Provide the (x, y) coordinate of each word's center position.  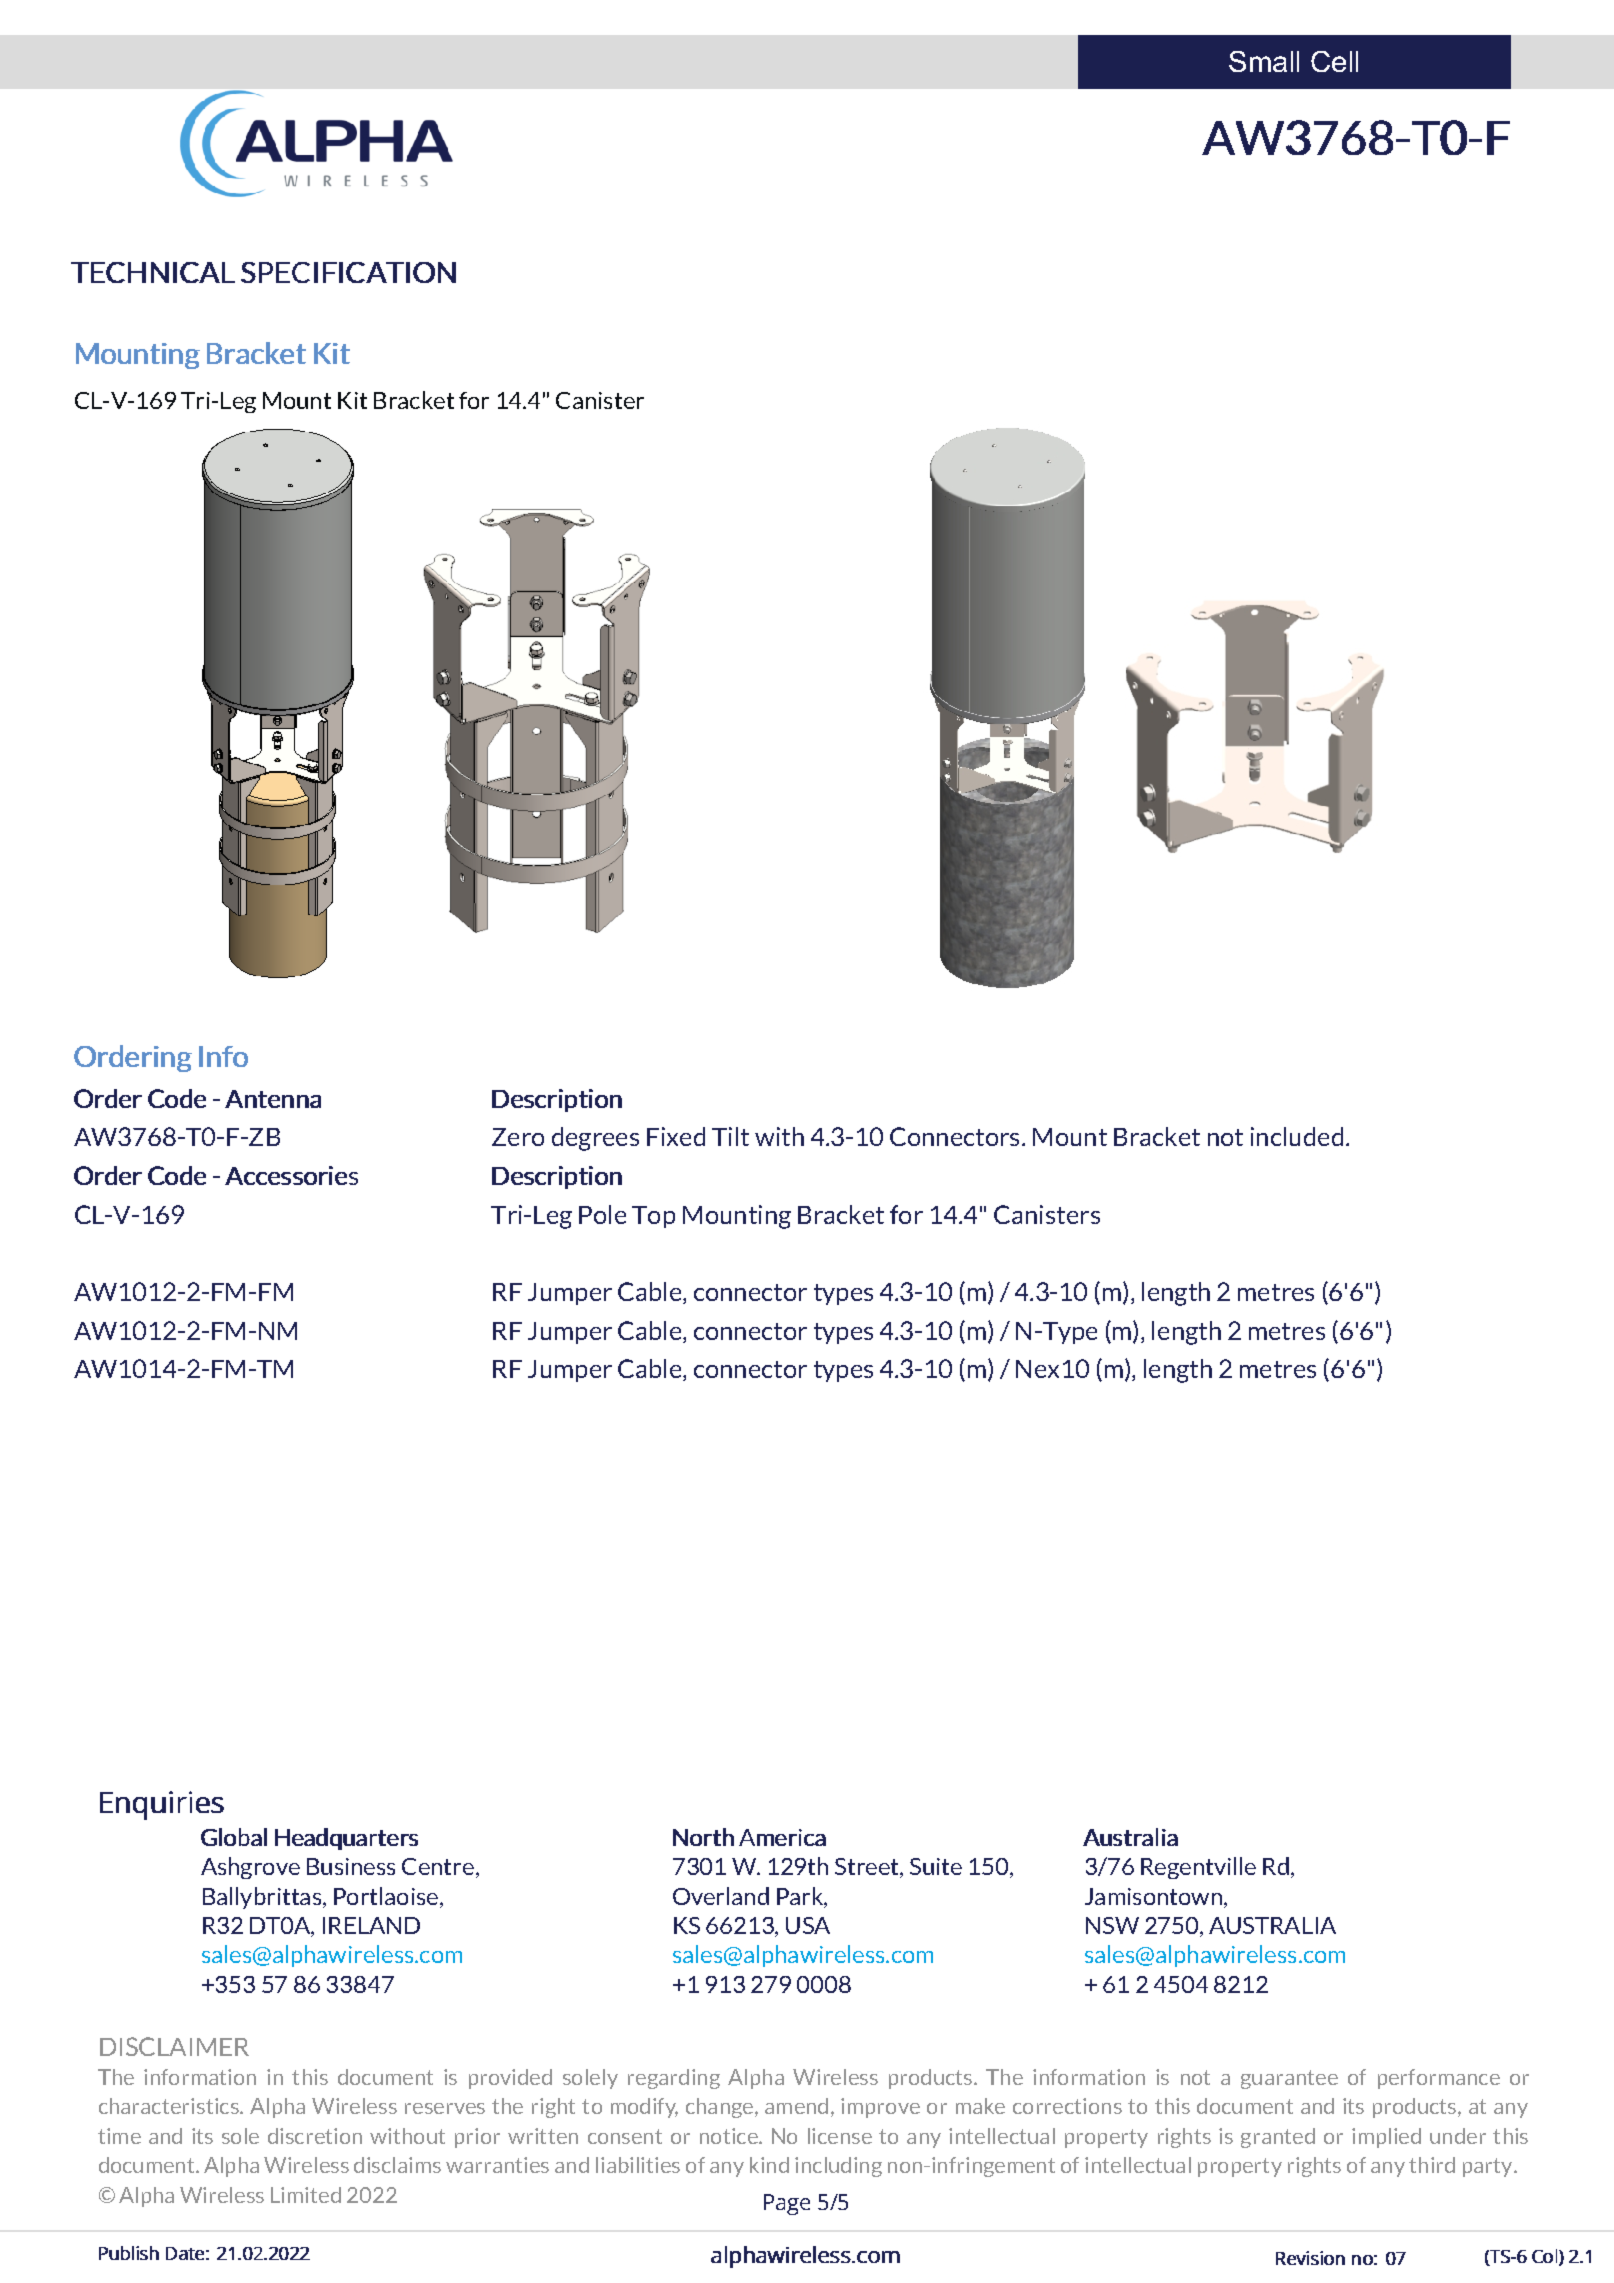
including (838, 2167)
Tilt (730, 1136)
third (1432, 2165)
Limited (306, 2195)
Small (1264, 61)
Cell (1334, 61)
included (1297, 1136)
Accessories (291, 1175)
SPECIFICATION (348, 272)
